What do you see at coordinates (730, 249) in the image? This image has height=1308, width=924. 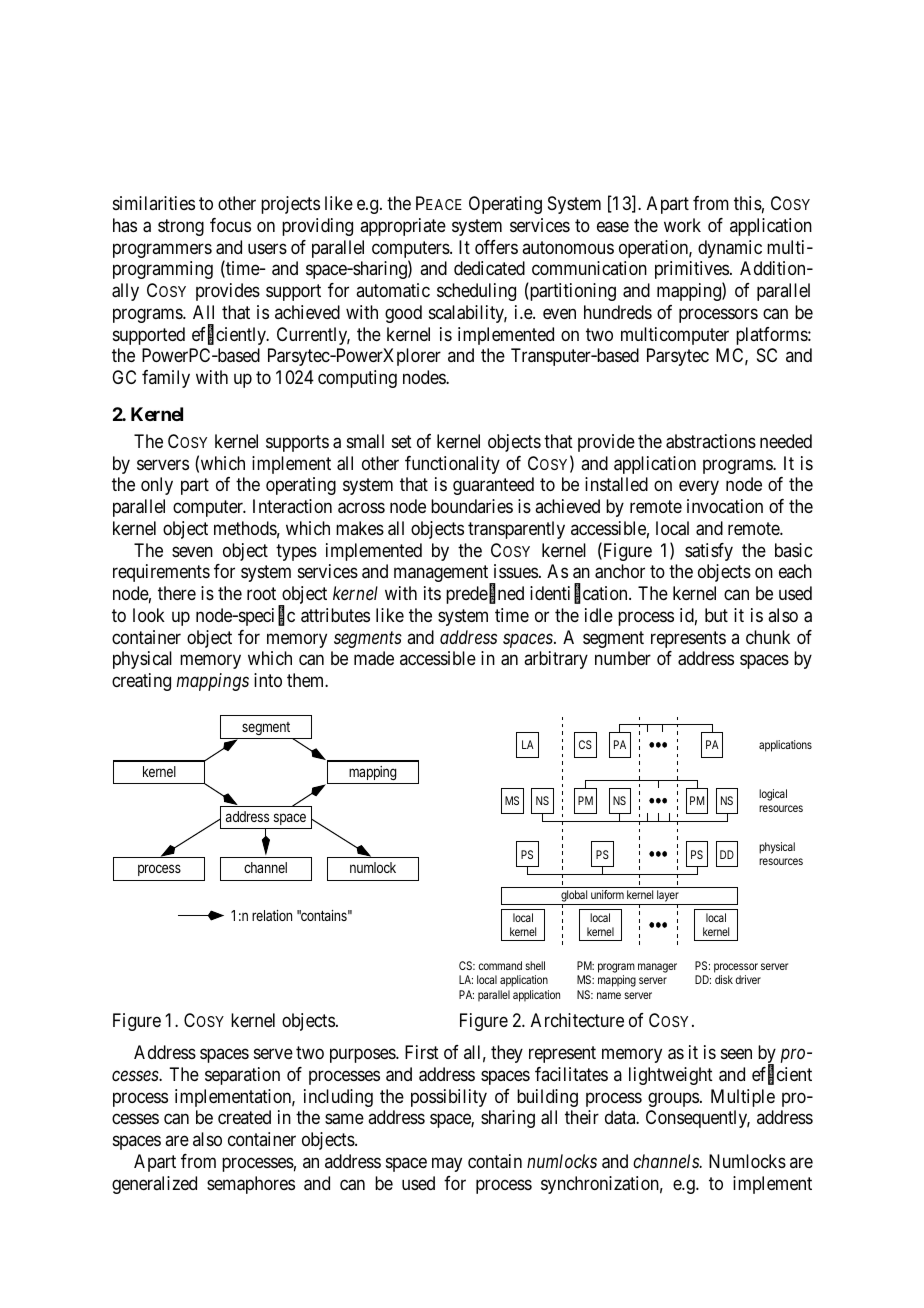 I see `dynamic` at bounding box center [730, 249].
